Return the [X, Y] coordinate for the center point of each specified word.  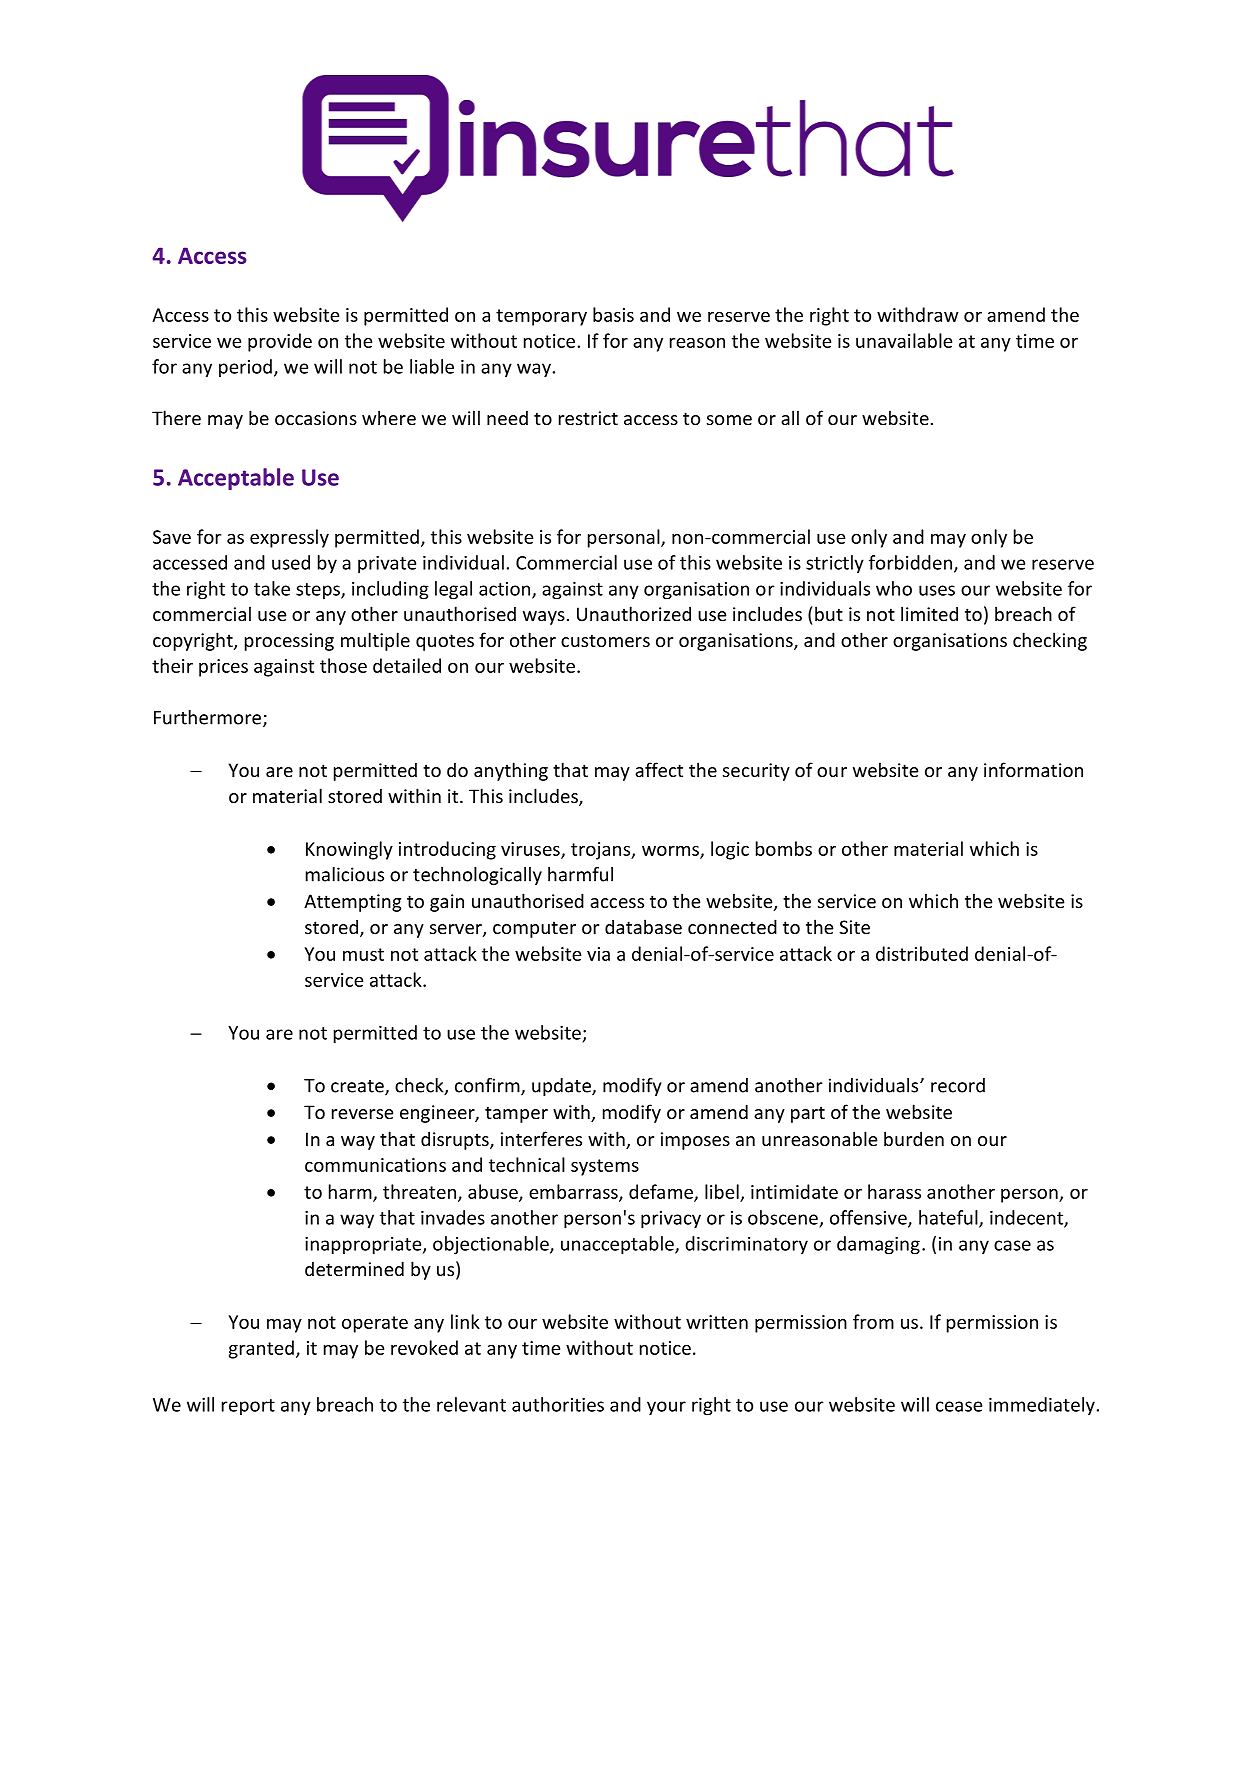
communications [375, 1165]
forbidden [910, 562]
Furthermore [207, 717]
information [1033, 769]
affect [659, 769]
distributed [922, 953]
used [291, 562]
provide [280, 342]
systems [605, 1167]
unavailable [904, 340]
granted [261, 1349]
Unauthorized [634, 613]
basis [613, 314]
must [363, 954]
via [598, 954]
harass [894, 1191]
